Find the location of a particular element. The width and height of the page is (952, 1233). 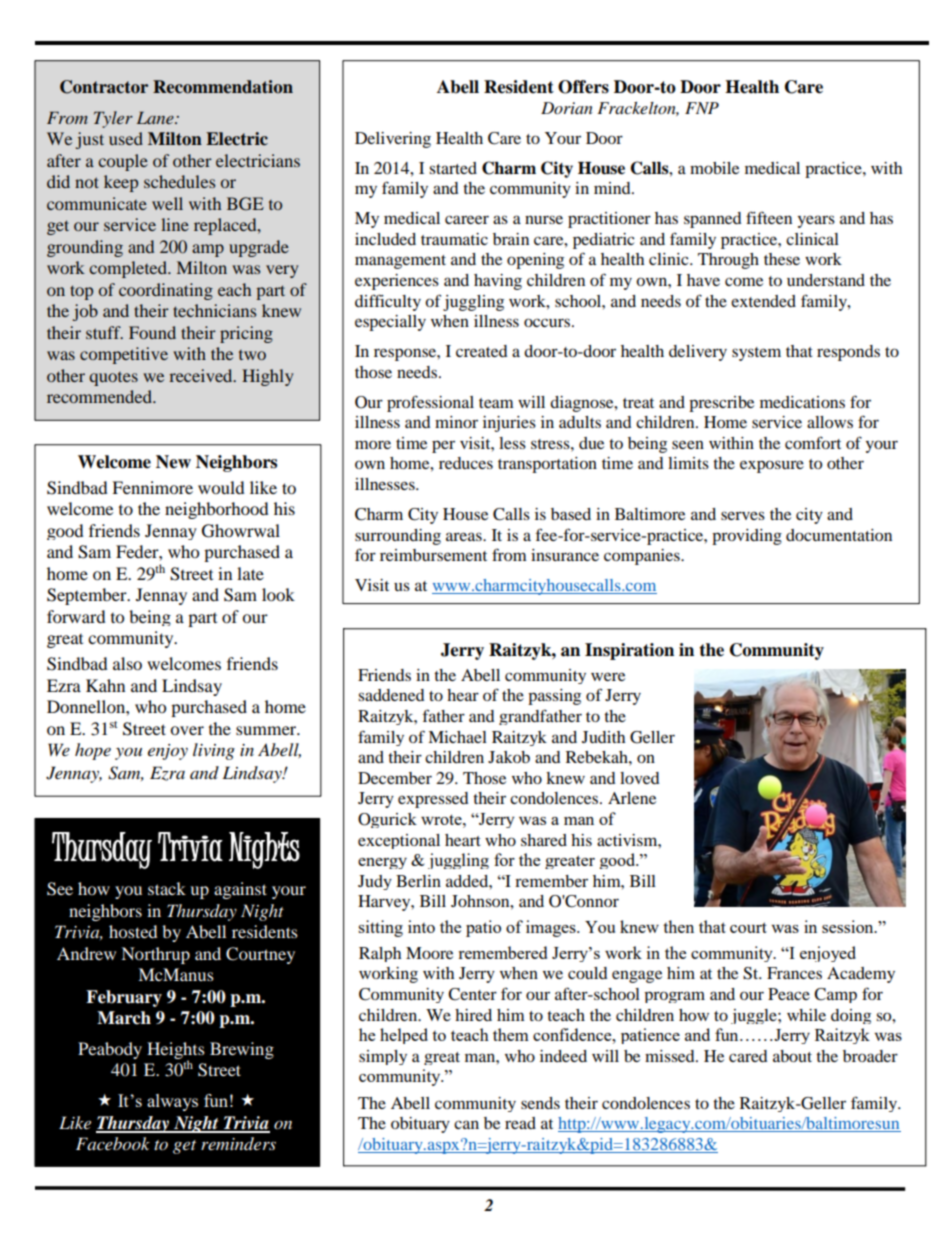

Lane is located at coordinates (156, 117).
